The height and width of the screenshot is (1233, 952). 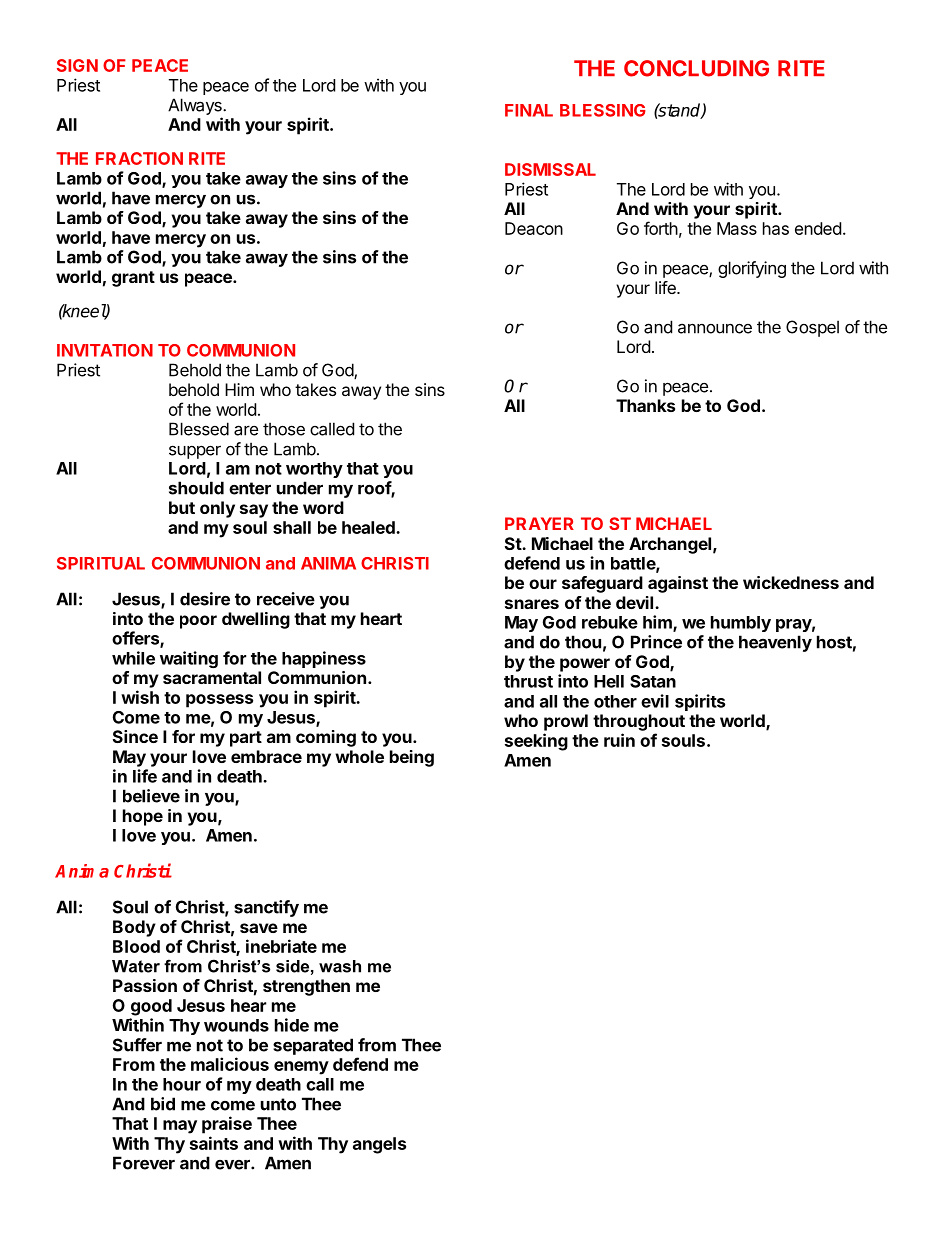 I want to click on being, so click(x=412, y=758).
